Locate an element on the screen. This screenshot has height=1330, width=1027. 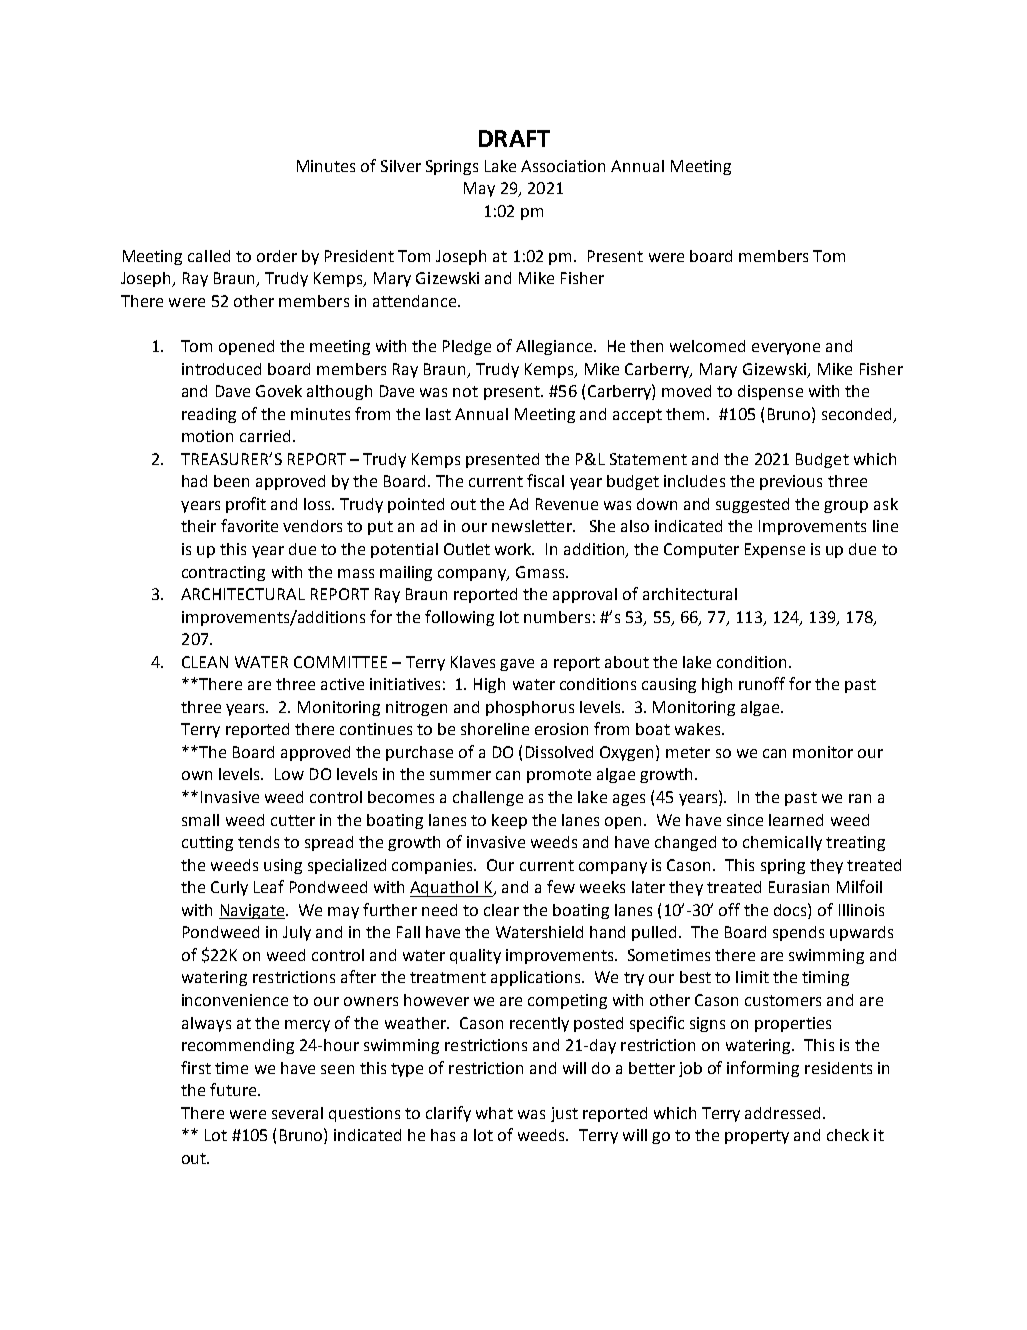
fiscal is located at coordinates (545, 480).
